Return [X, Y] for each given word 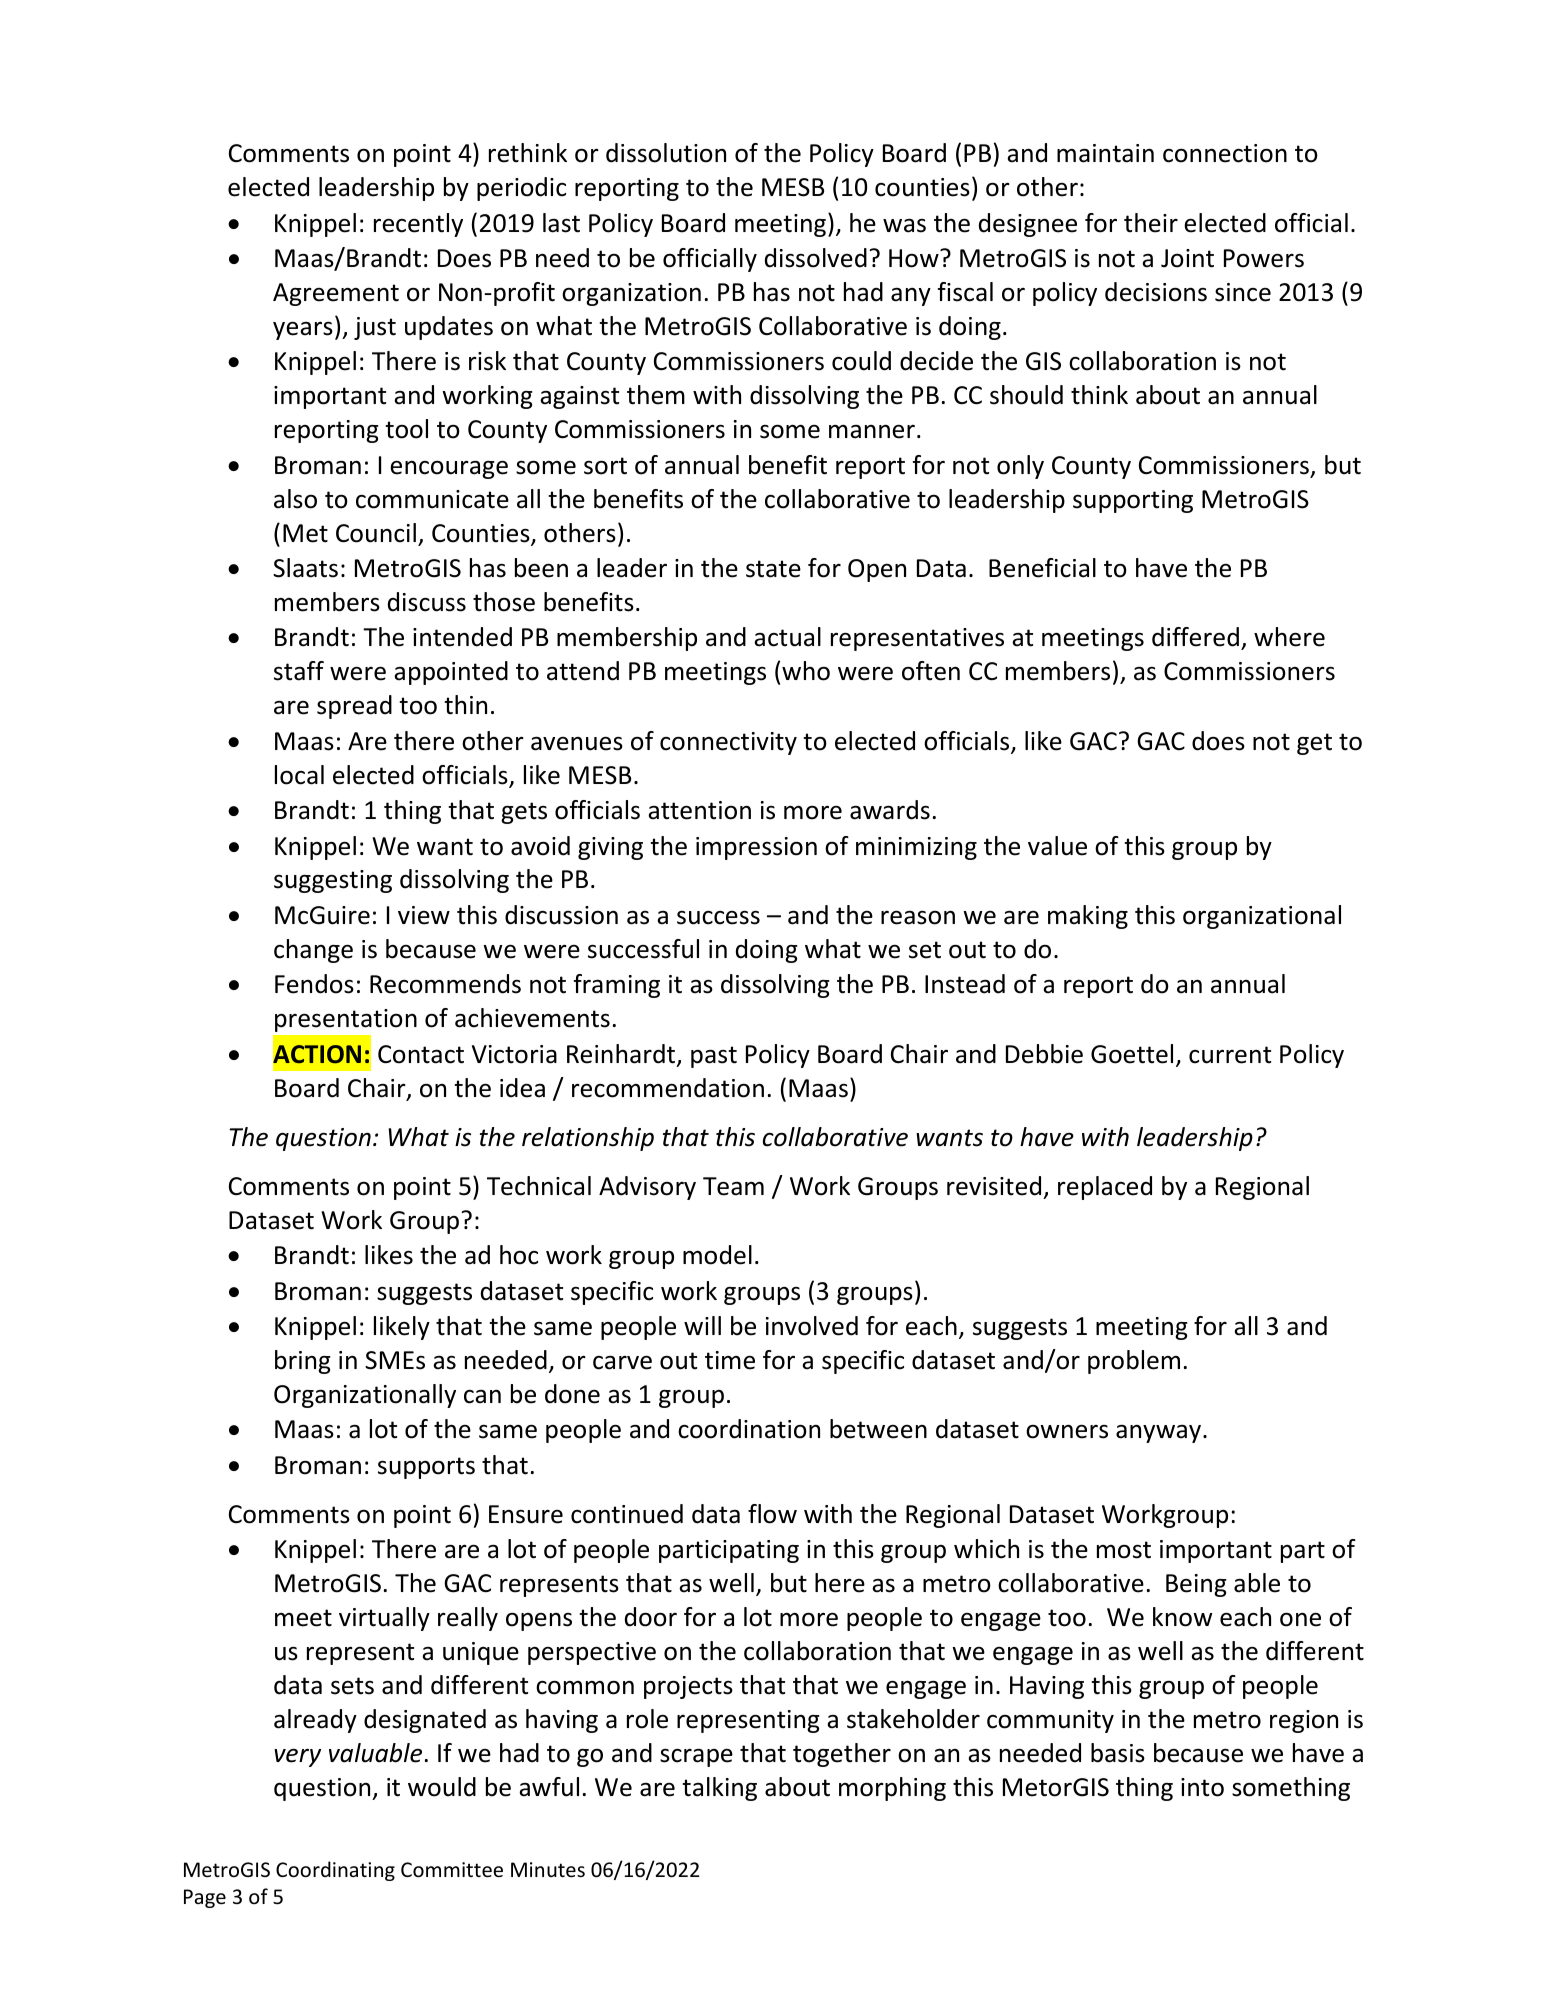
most [1124, 1550]
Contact [421, 1054]
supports [426, 1468]
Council [376, 533]
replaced [1105, 1188]
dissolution [666, 153]
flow [772, 1514]
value [1057, 846]
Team [733, 1186]
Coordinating [335, 1871]
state [773, 569]
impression [756, 848]
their [1151, 223]
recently [418, 225]
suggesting [333, 881]
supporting [1133, 501]
